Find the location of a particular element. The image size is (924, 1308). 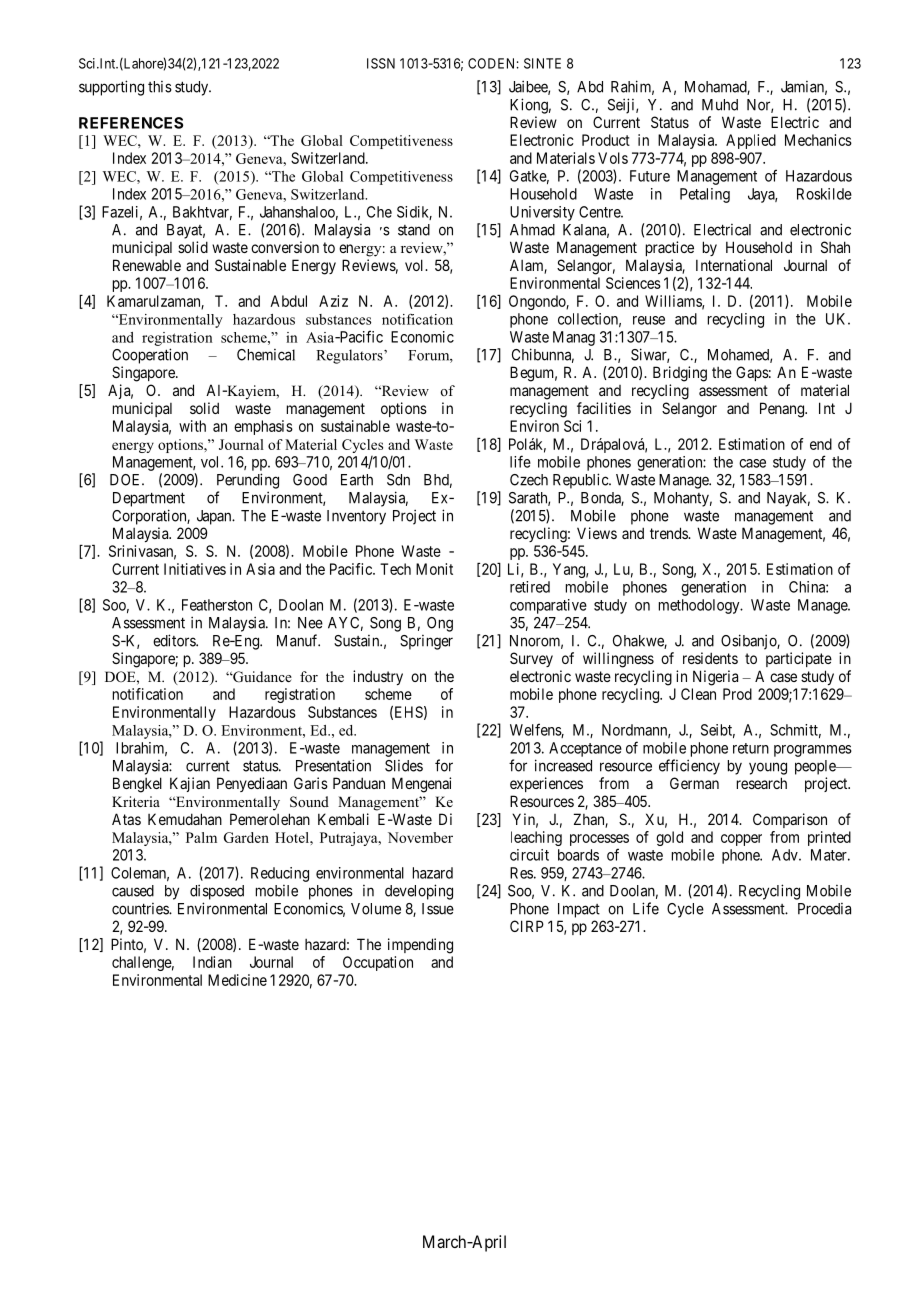

Penang is located at coordinates (783, 410).
